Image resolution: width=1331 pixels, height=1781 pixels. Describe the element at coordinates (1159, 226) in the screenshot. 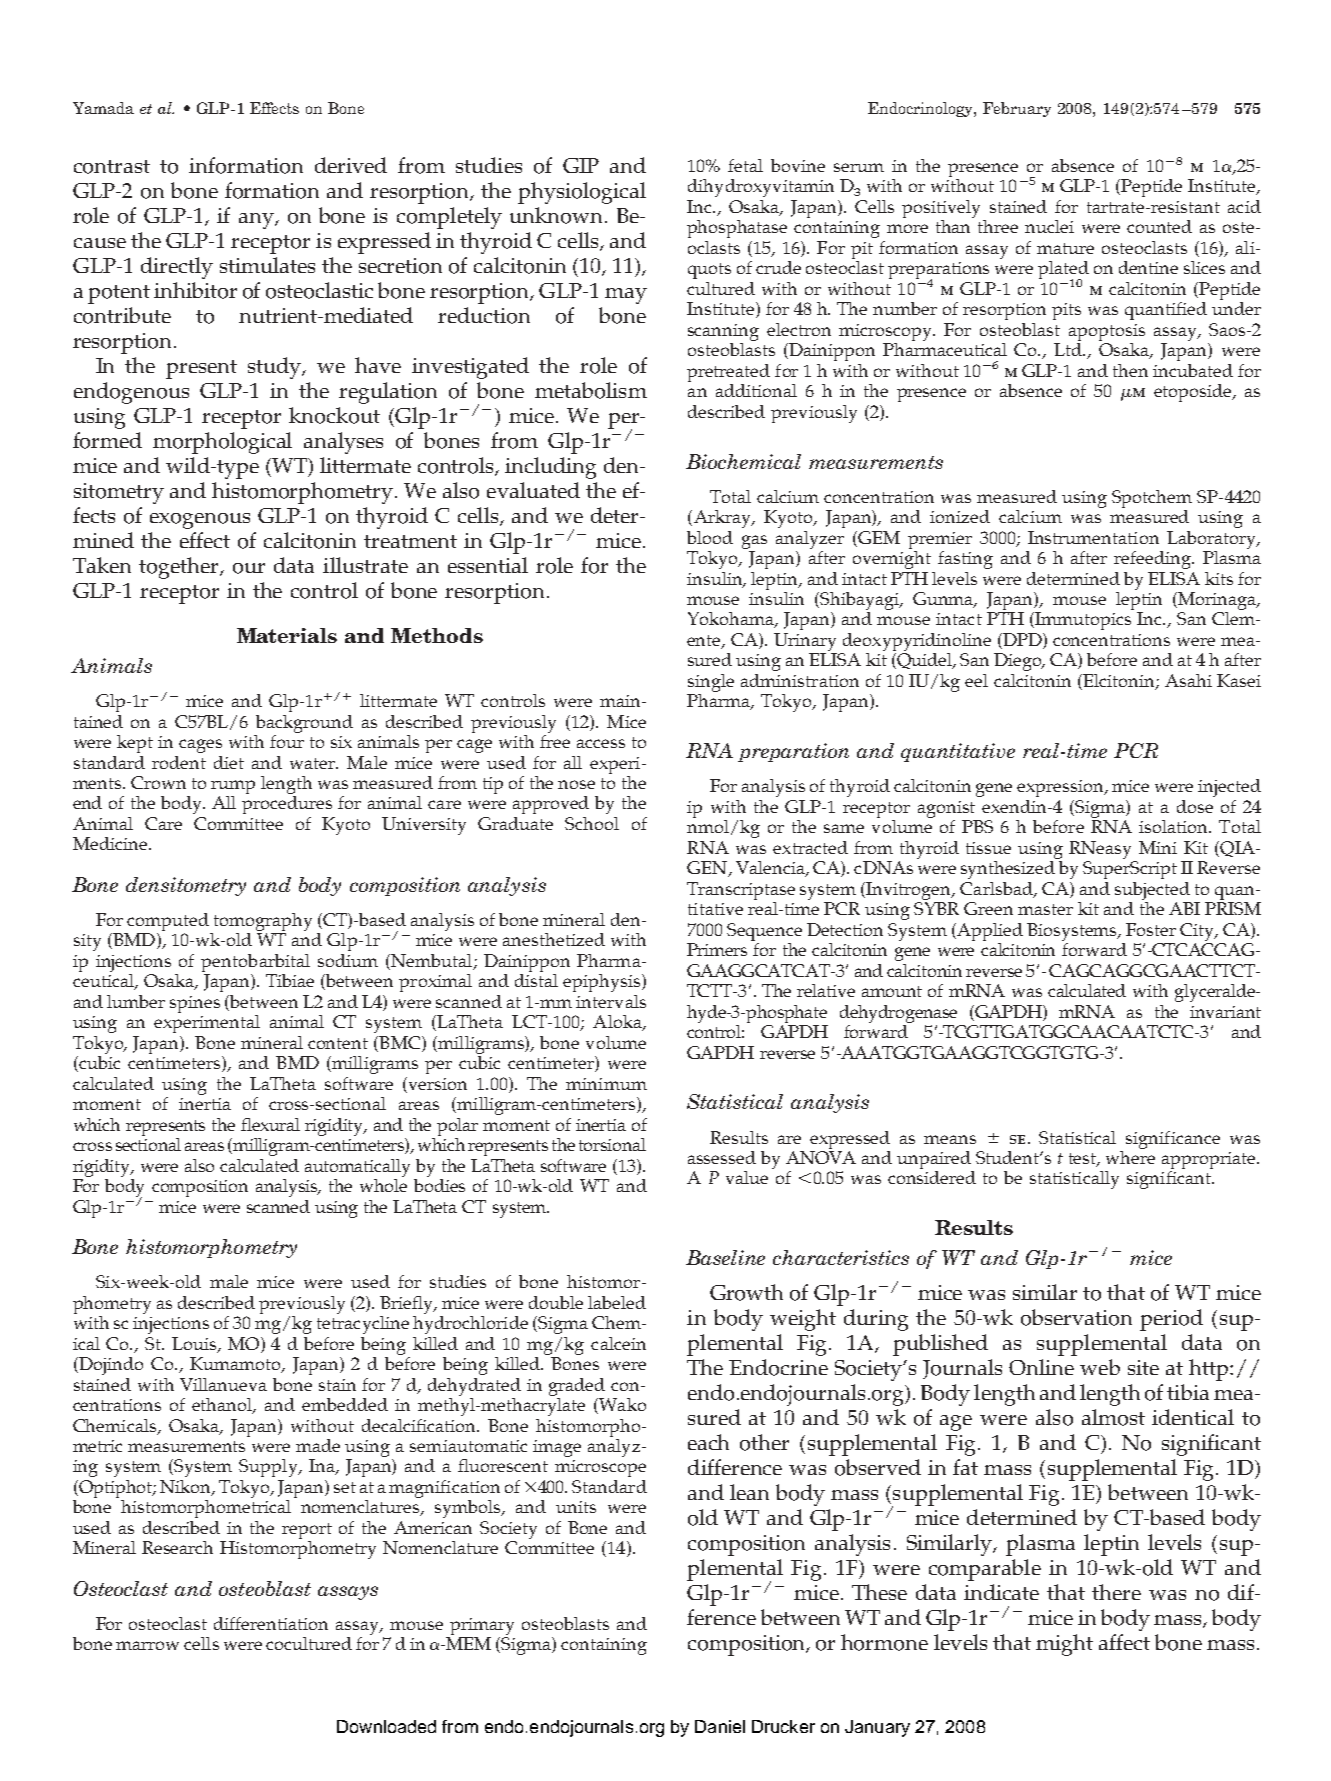

I see `counted` at that location.
